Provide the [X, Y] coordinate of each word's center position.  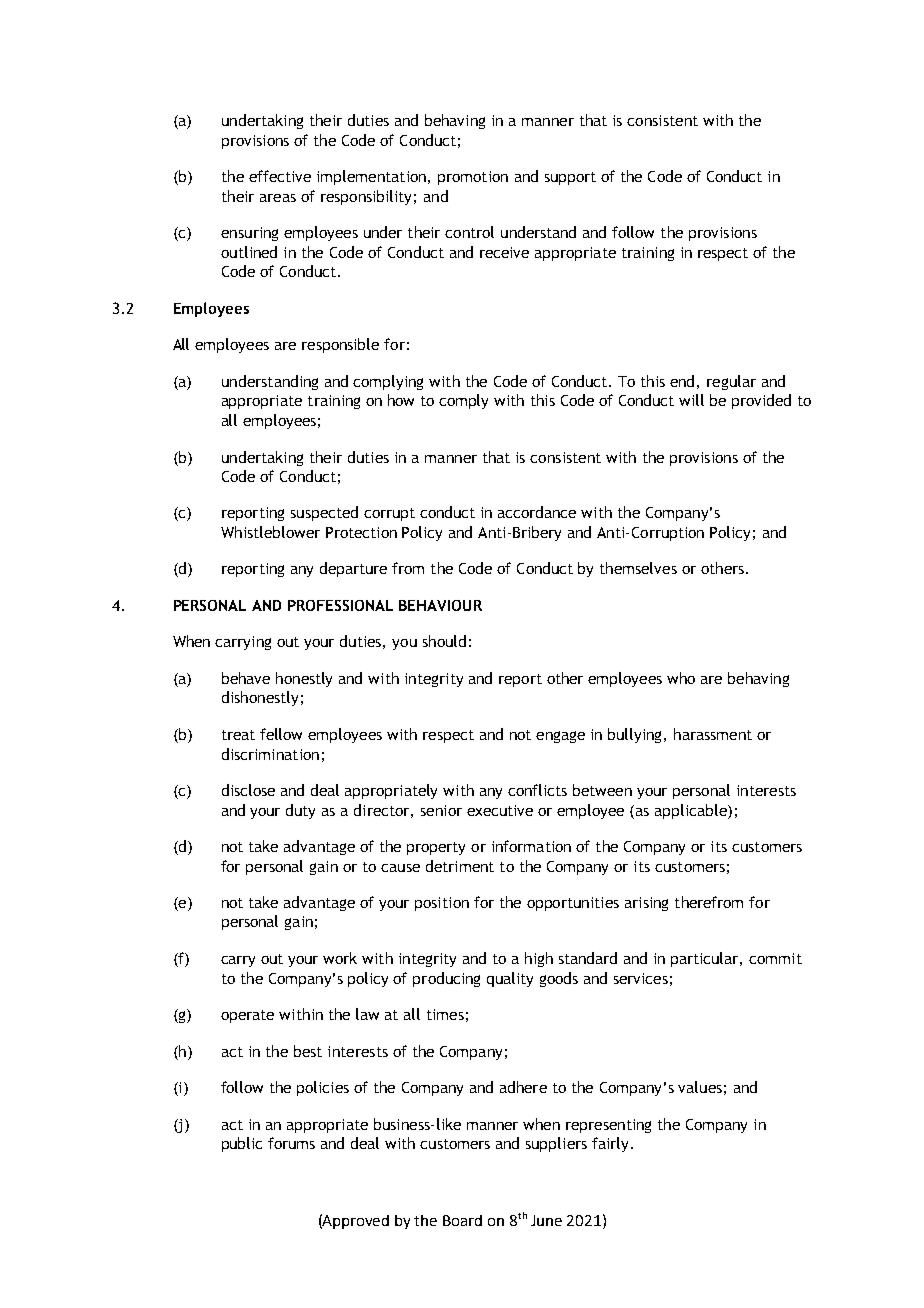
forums [291, 1143]
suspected [324, 513]
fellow [281, 734]
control [469, 232]
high [539, 959]
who [681, 678]
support [570, 178]
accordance [537, 512]
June [546, 1220]
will [691, 400]
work [340, 958]
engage [560, 737]
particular [706, 959]
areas [278, 198]
